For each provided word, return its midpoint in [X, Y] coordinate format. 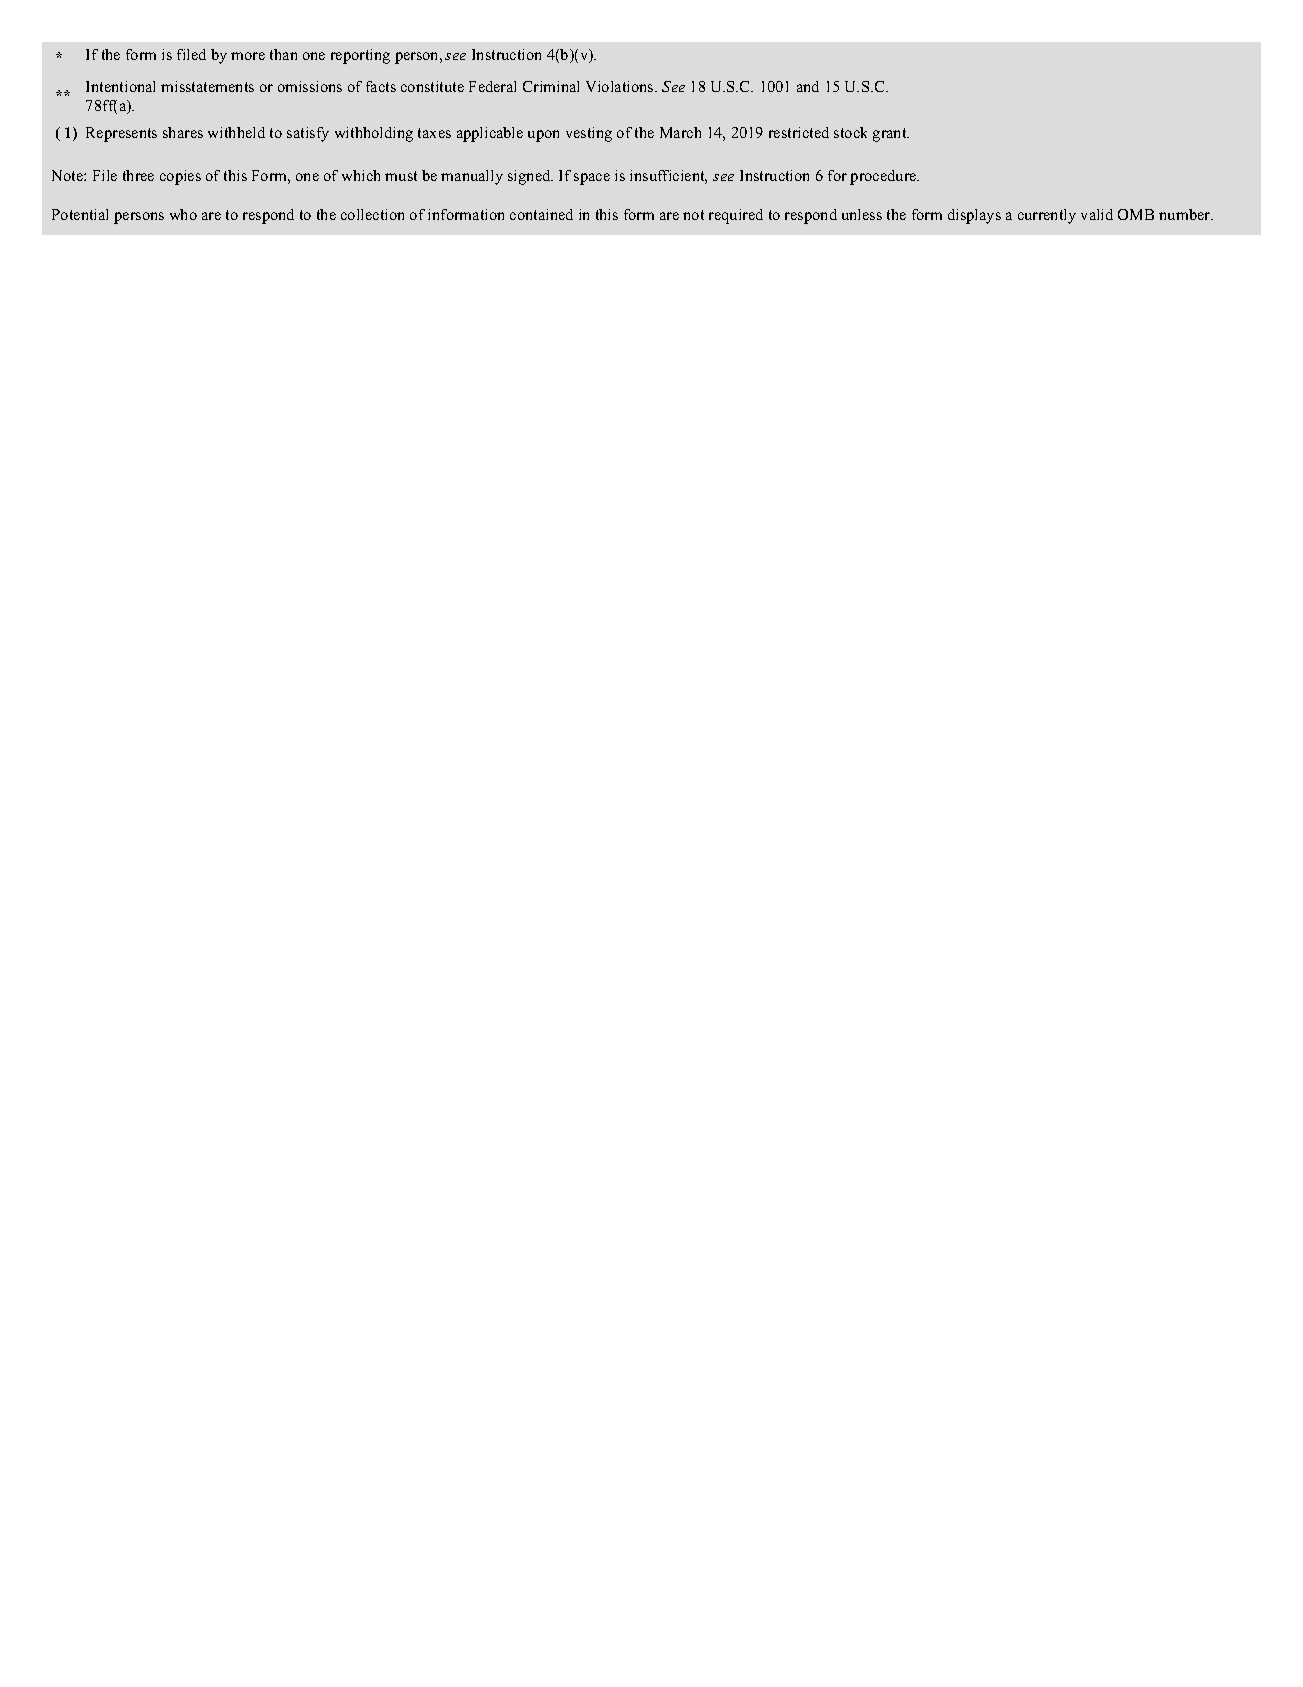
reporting [360, 56]
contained [541, 214]
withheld [236, 132]
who [183, 214]
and [808, 86]
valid [1097, 214]
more [248, 56]
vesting [589, 134]
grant [891, 135]
